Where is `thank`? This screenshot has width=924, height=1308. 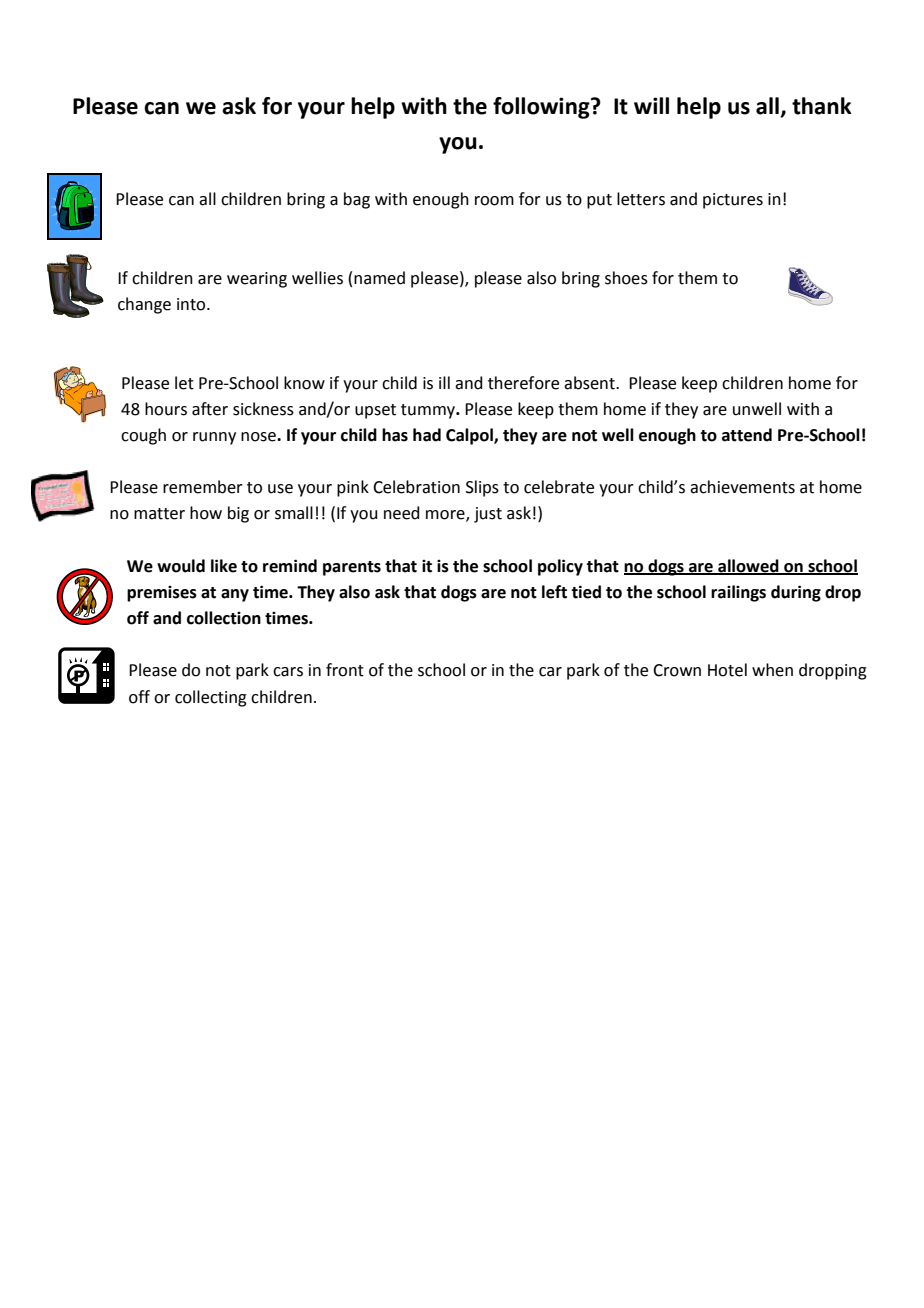
thank is located at coordinates (822, 106).
